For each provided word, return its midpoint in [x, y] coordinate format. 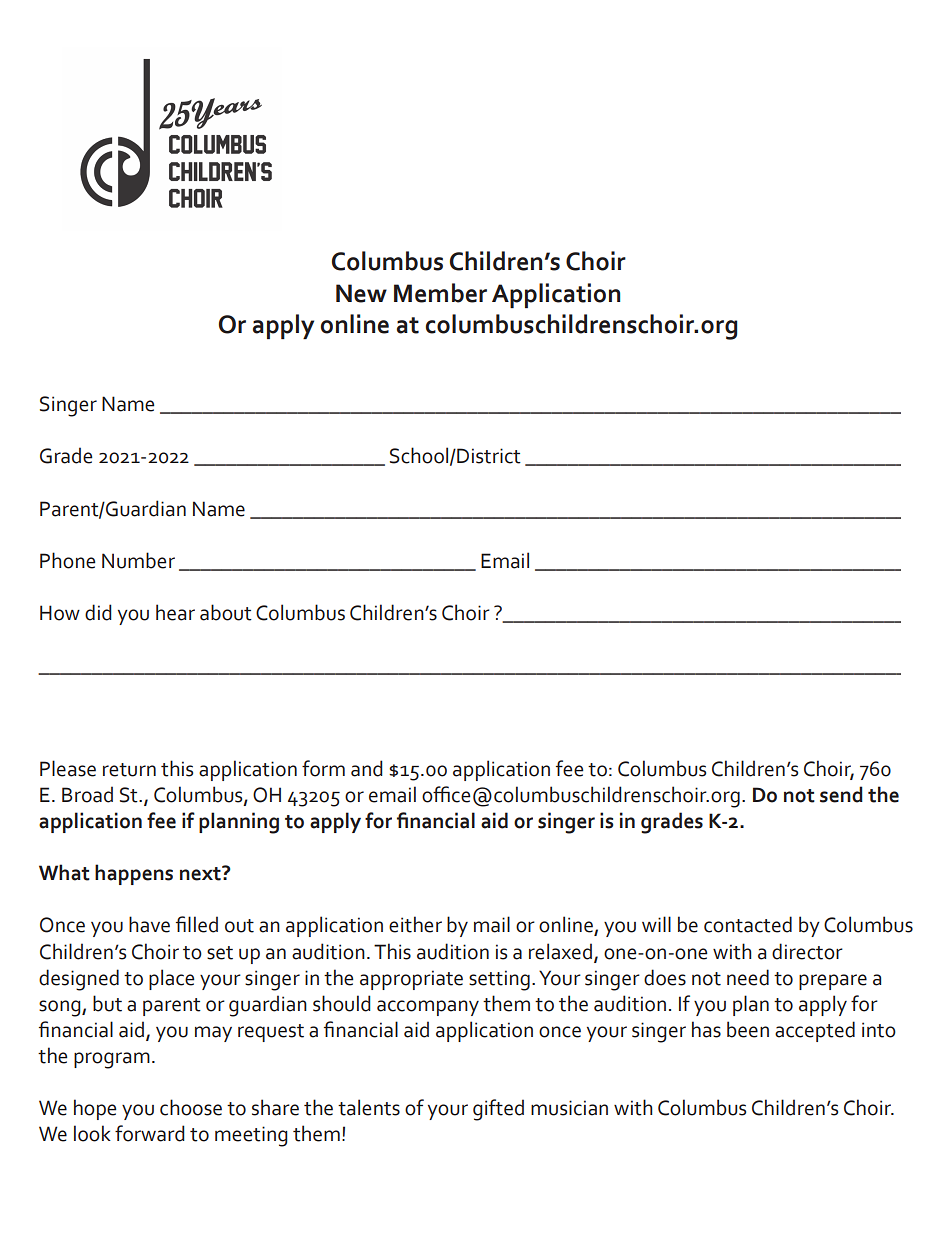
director [807, 951]
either [415, 924]
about [226, 612]
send [841, 794]
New [361, 293]
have [149, 924]
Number [138, 560]
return [129, 770]
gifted [498, 1110]
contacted [748, 924]
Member [440, 293]
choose [191, 1107]
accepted [815, 1031]
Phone [67, 560]
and [367, 768]
